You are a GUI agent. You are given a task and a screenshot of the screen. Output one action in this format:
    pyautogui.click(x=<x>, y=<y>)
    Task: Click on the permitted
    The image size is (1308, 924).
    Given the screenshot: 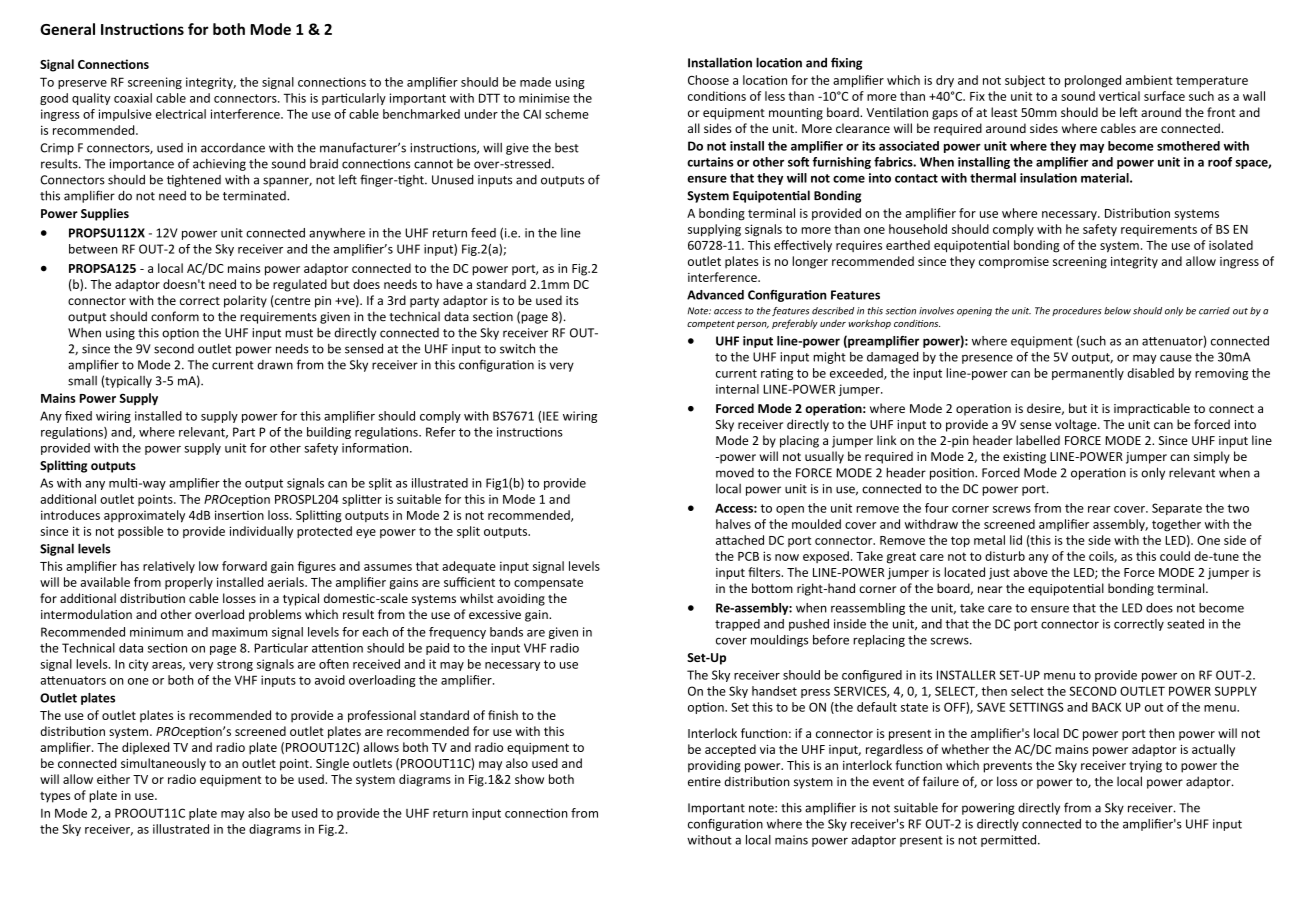 What is the action you would take?
    pyautogui.click(x=1010, y=841)
